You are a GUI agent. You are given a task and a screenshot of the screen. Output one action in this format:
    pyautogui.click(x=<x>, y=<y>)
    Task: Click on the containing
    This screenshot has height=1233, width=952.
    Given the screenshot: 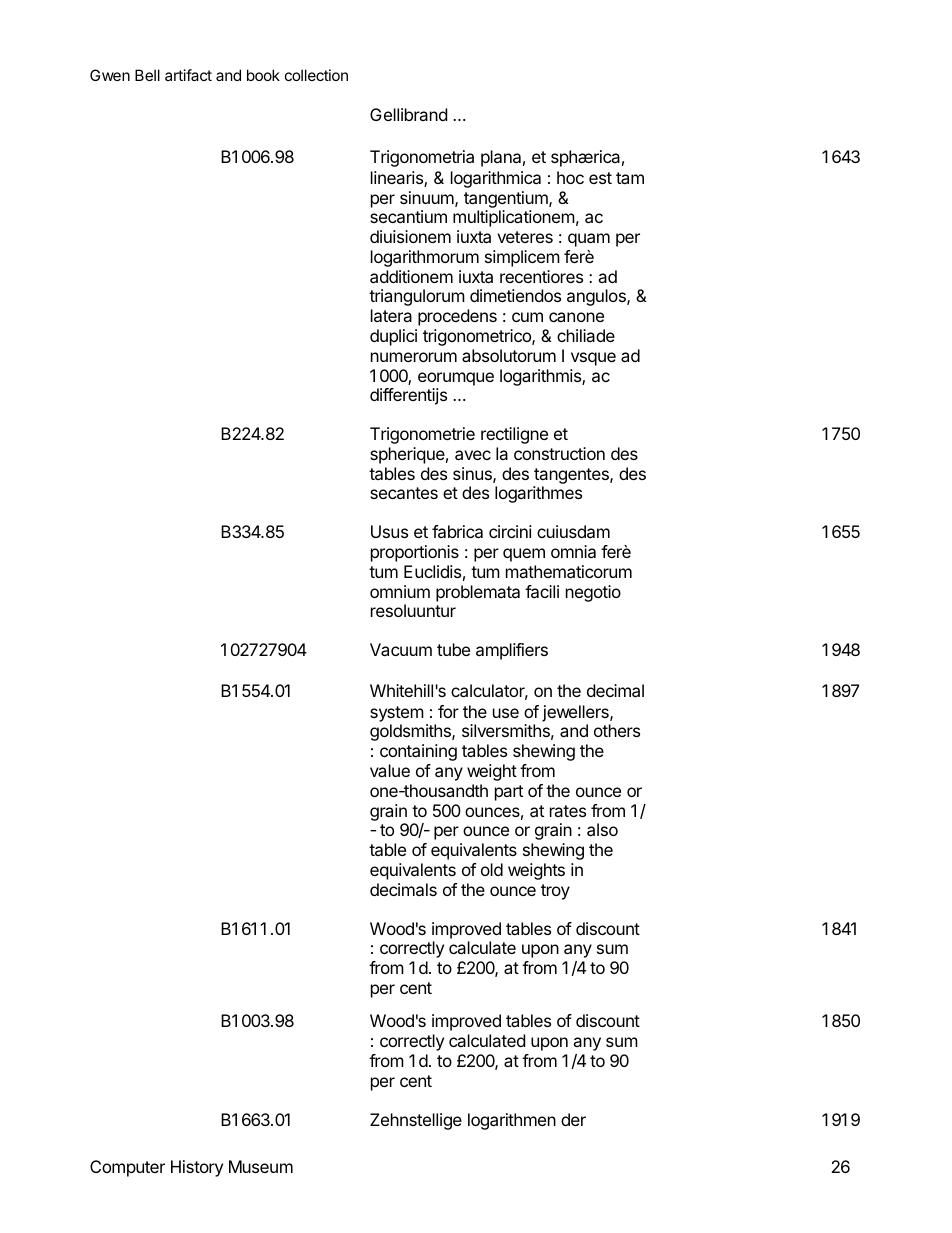 What is the action you would take?
    pyautogui.click(x=418, y=752)
